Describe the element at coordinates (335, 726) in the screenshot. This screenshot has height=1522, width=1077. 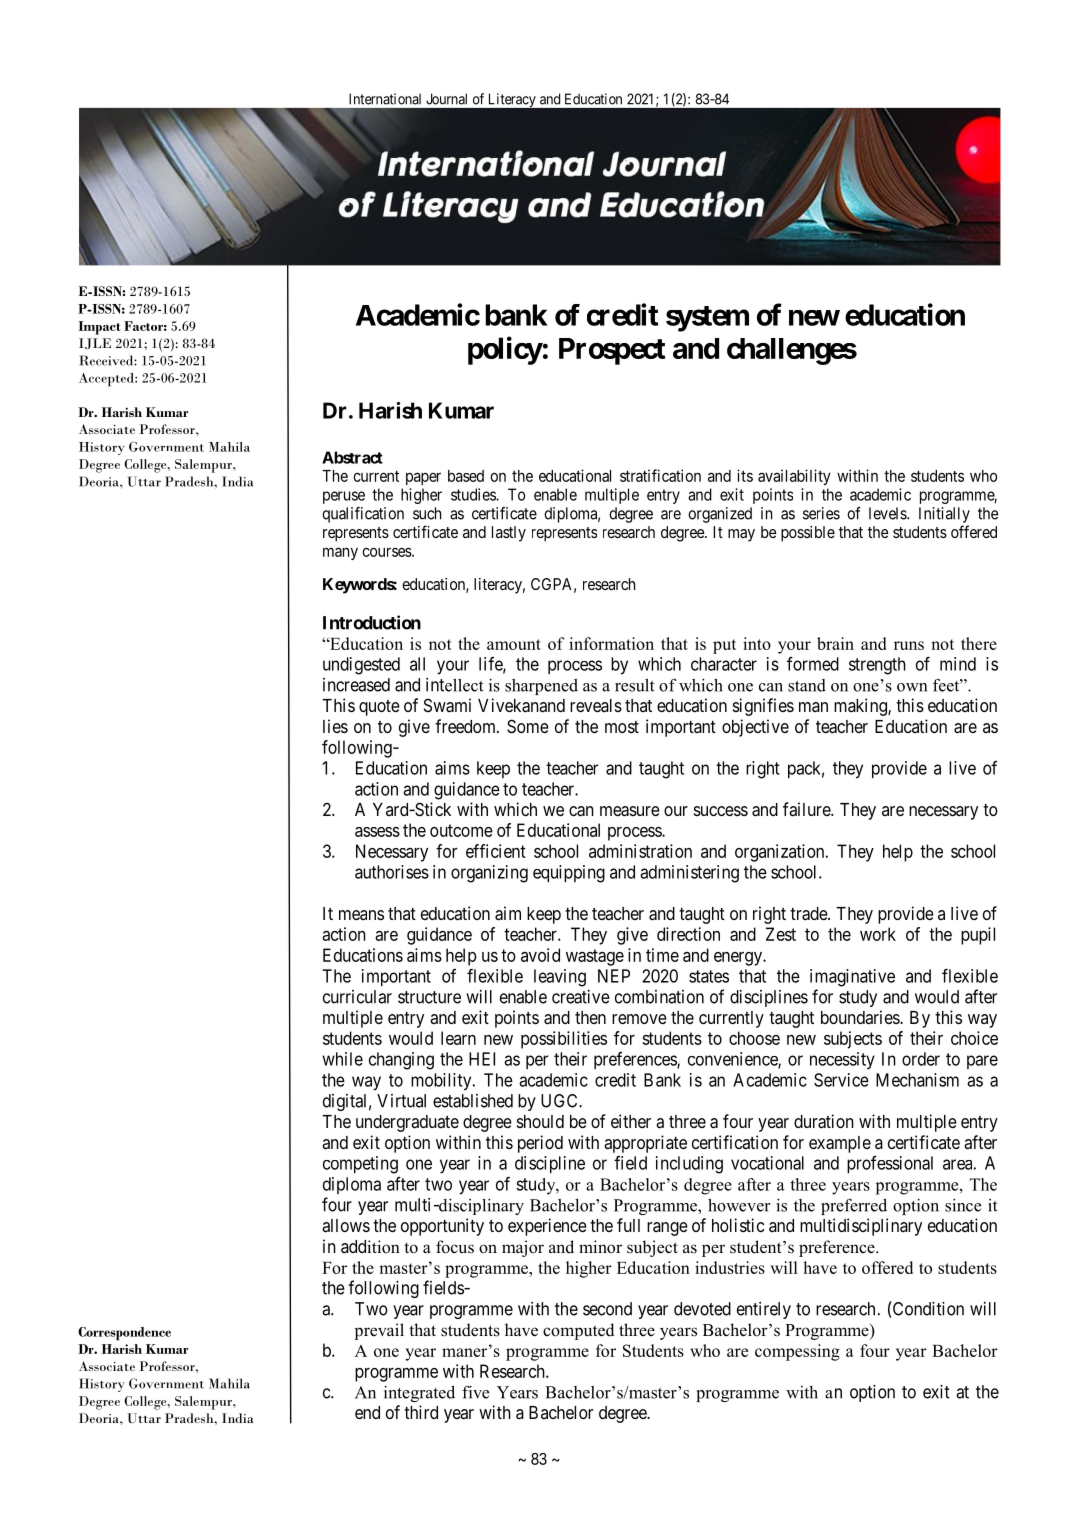
I see `lies` at that location.
